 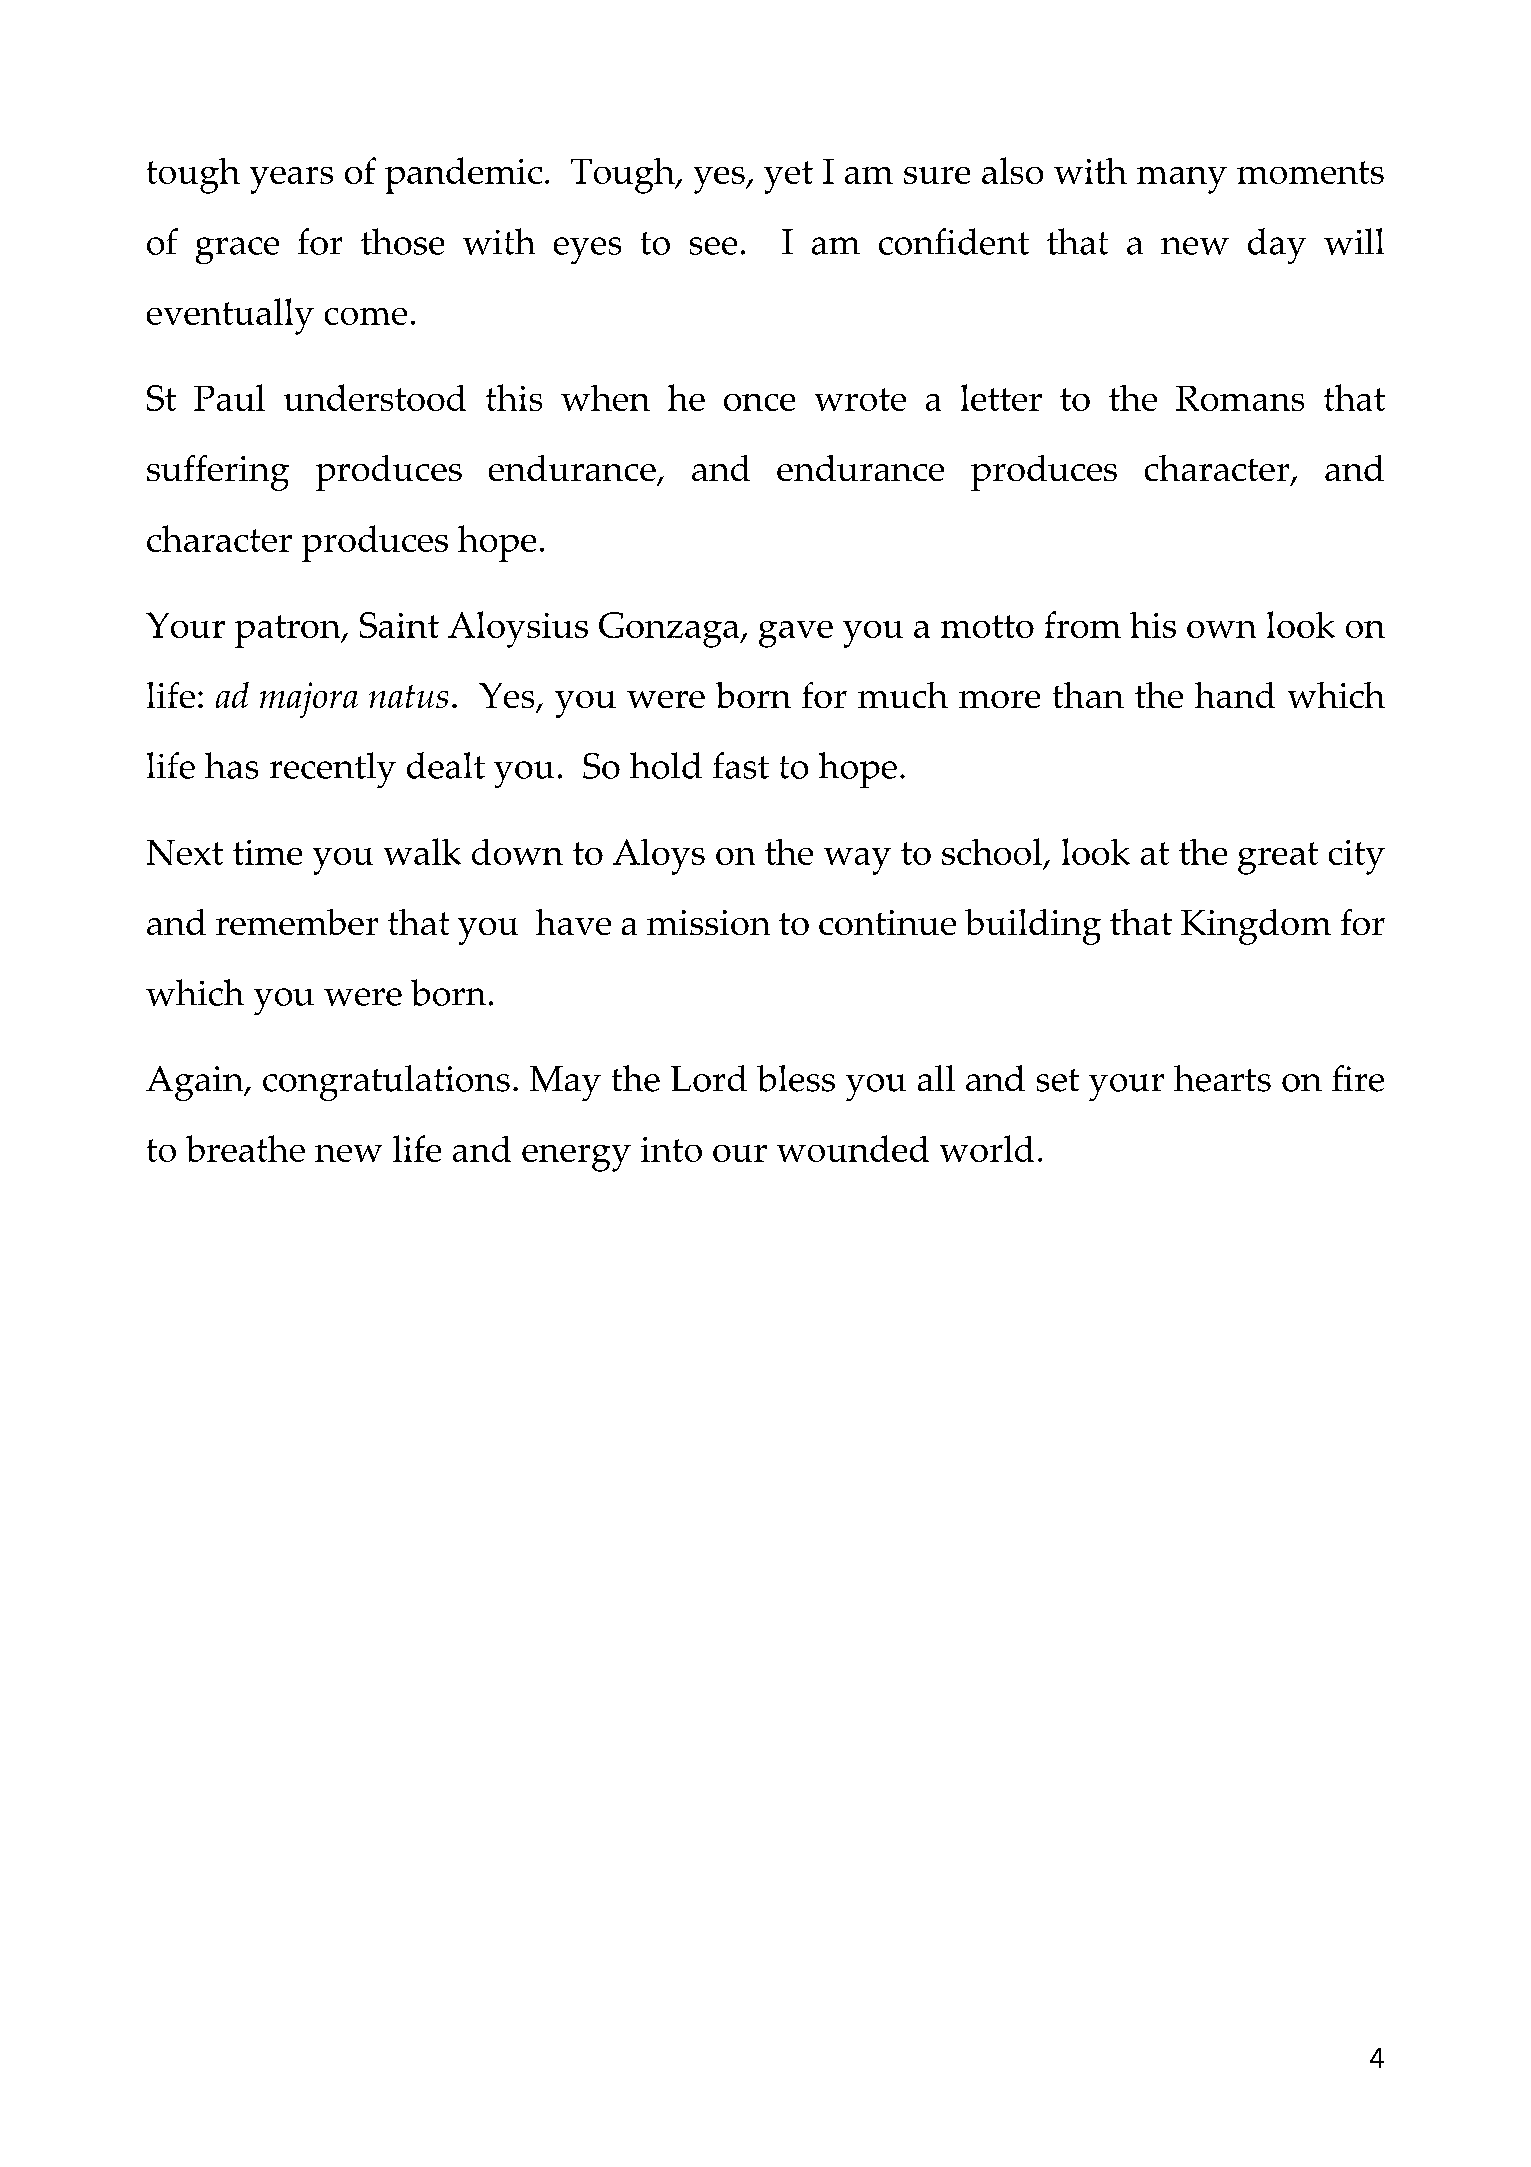 What do you see at coordinates (245, 1148) in the screenshot?
I see `breathe` at bounding box center [245, 1148].
